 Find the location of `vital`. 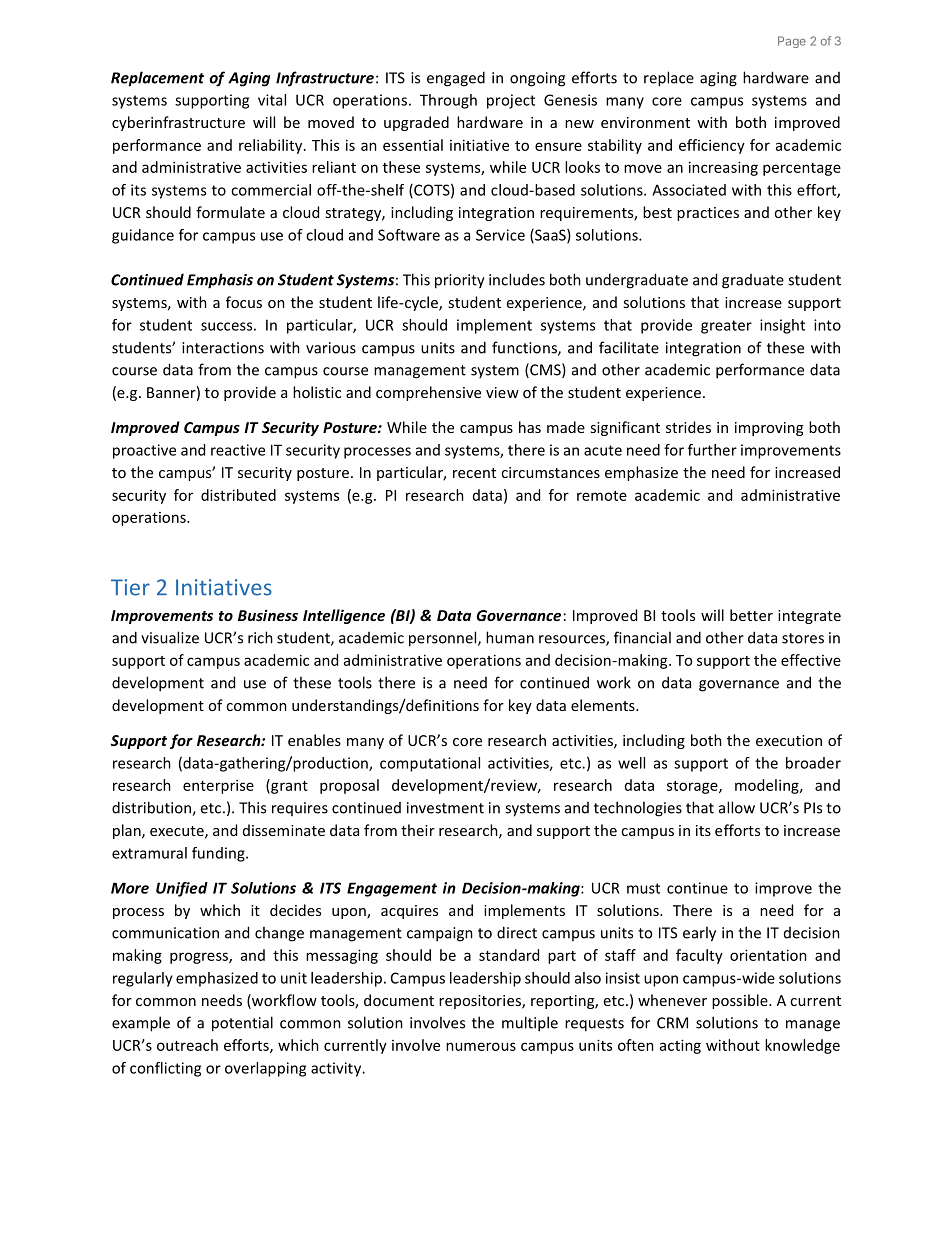

vital is located at coordinates (272, 100).
